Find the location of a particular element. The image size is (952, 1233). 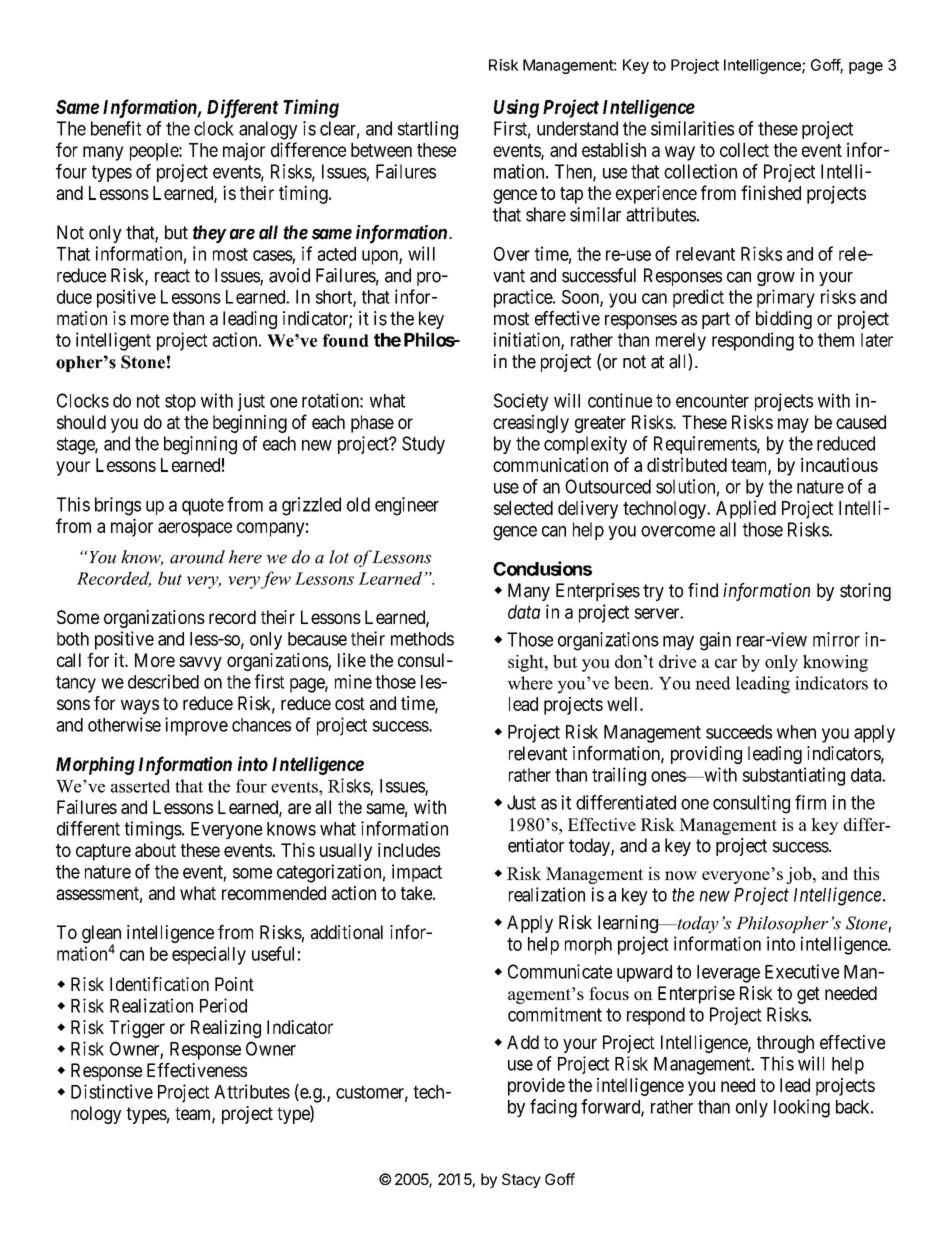

car is located at coordinates (726, 663).
